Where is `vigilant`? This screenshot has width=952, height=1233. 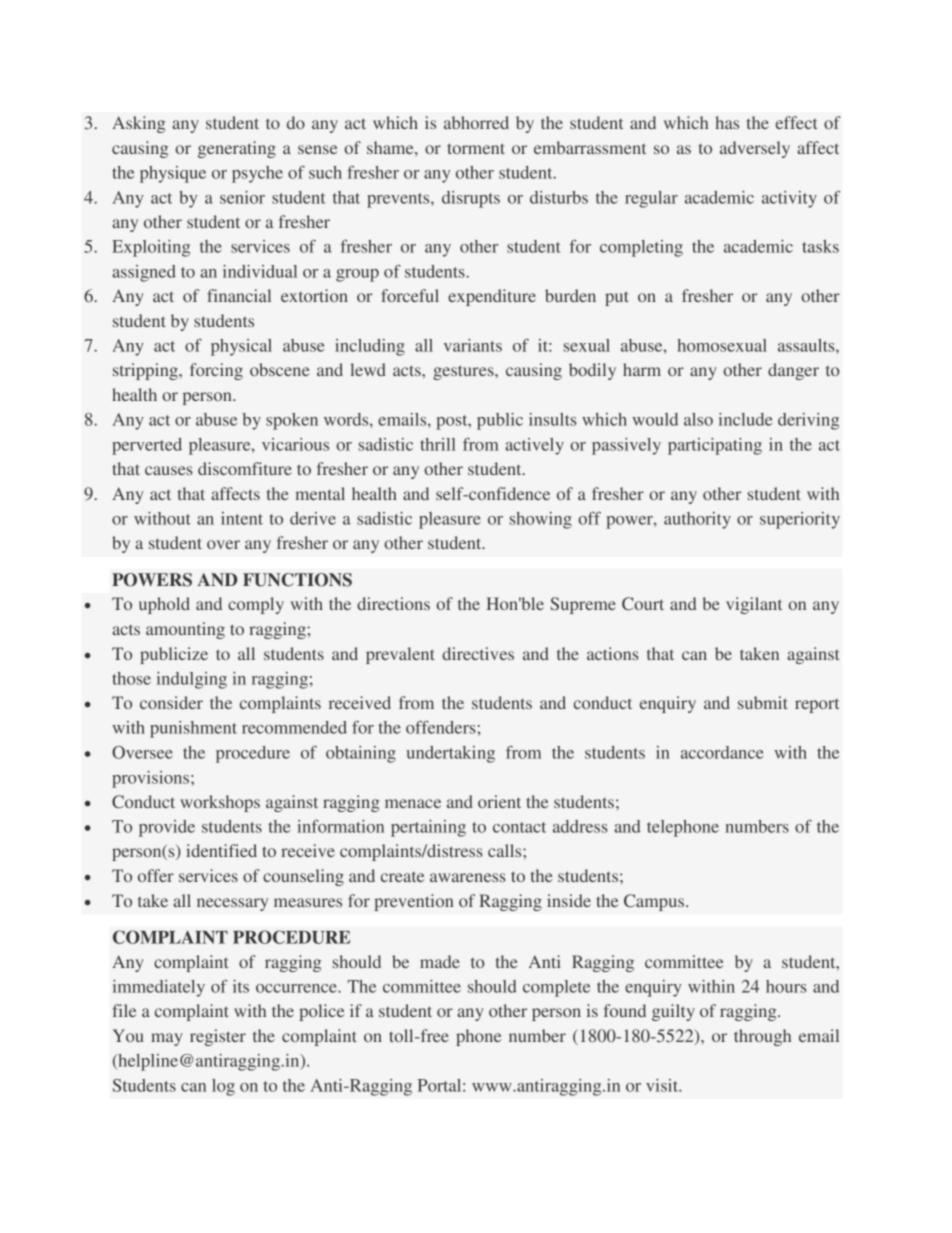
vigilant is located at coordinates (754, 605).
